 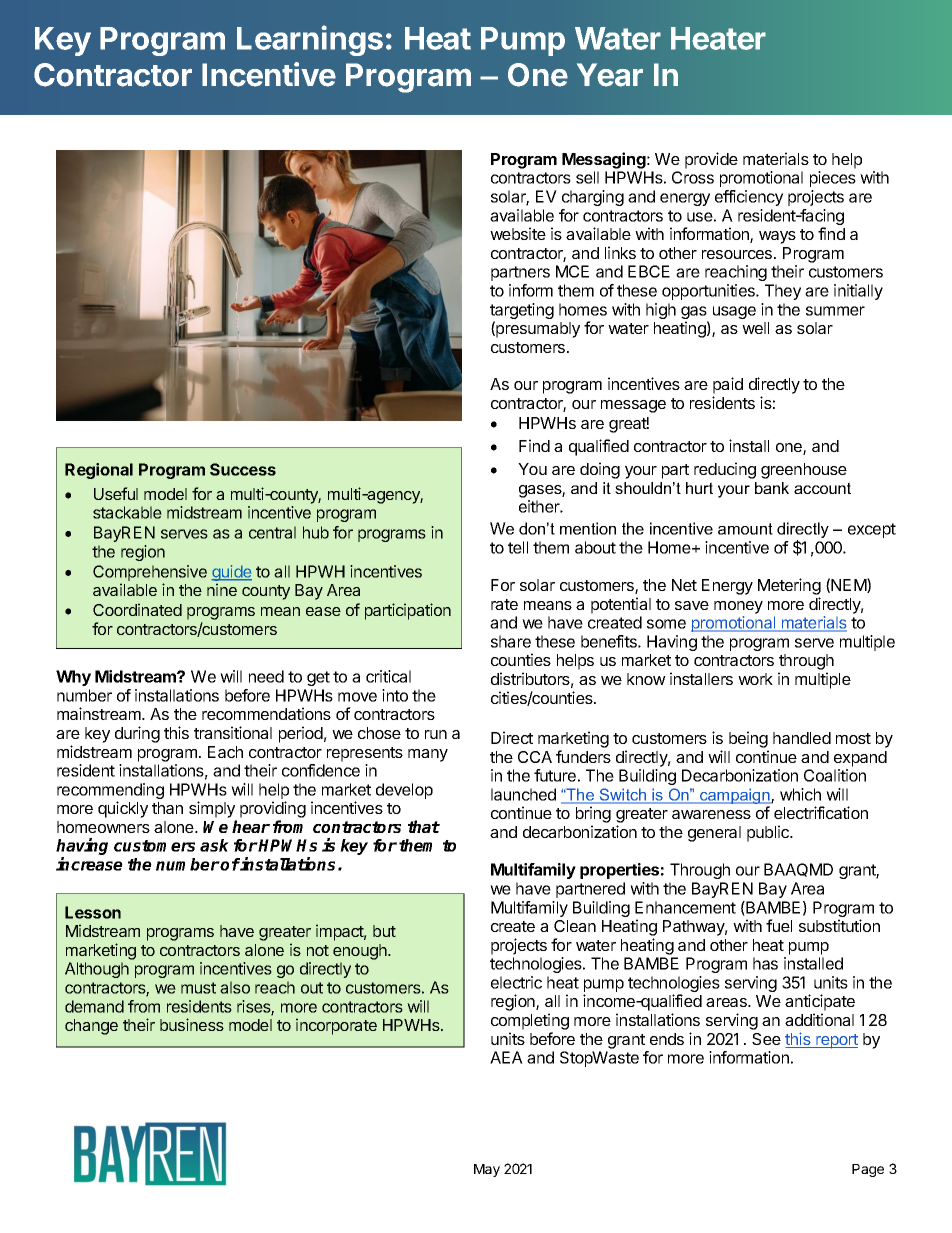 What do you see at coordinates (167, 808) in the screenshot?
I see `than` at bounding box center [167, 808].
